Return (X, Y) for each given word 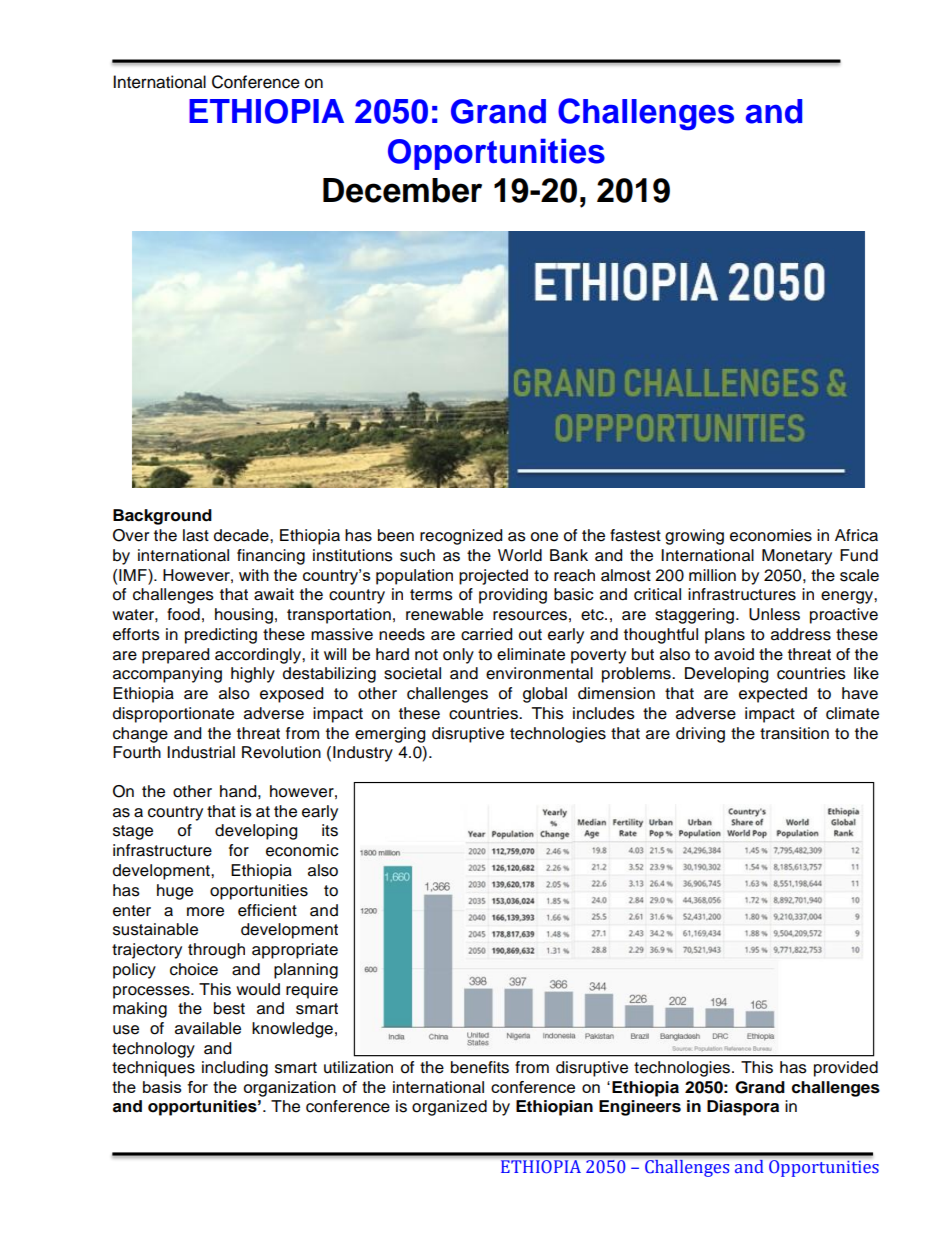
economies (771, 535)
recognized (461, 537)
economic (302, 850)
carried (486, 634)
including (235, 1069)
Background (162, 517)
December (402, 190)
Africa (856, 535)
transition (794, 733)
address (801, 634)
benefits (480, 1067)
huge (175, 892)
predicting (221, 636)
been (396, 535)
